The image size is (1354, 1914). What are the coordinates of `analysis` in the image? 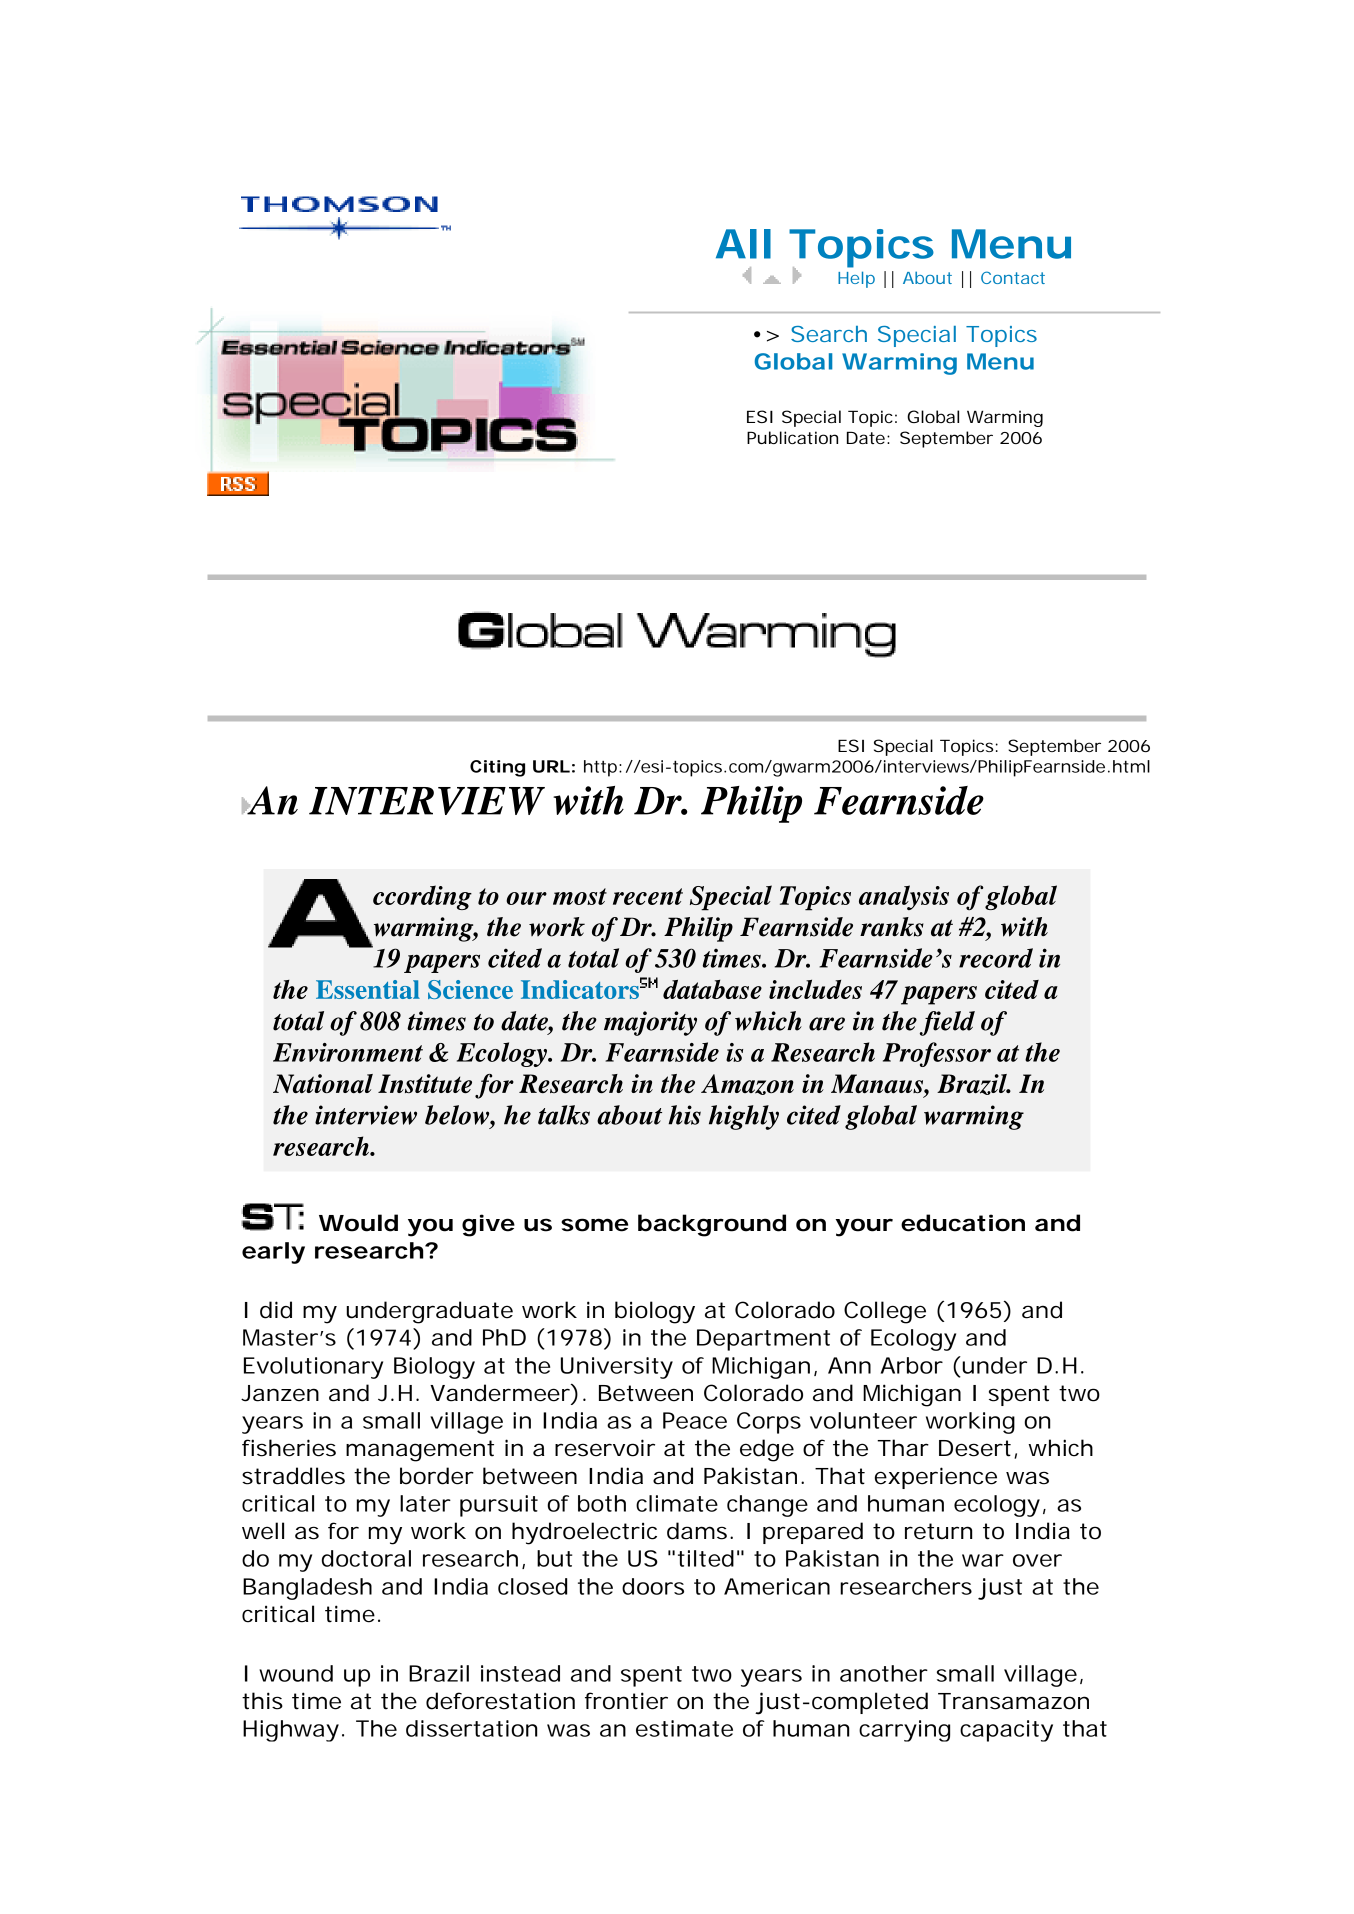 It's located at (904, 897).
